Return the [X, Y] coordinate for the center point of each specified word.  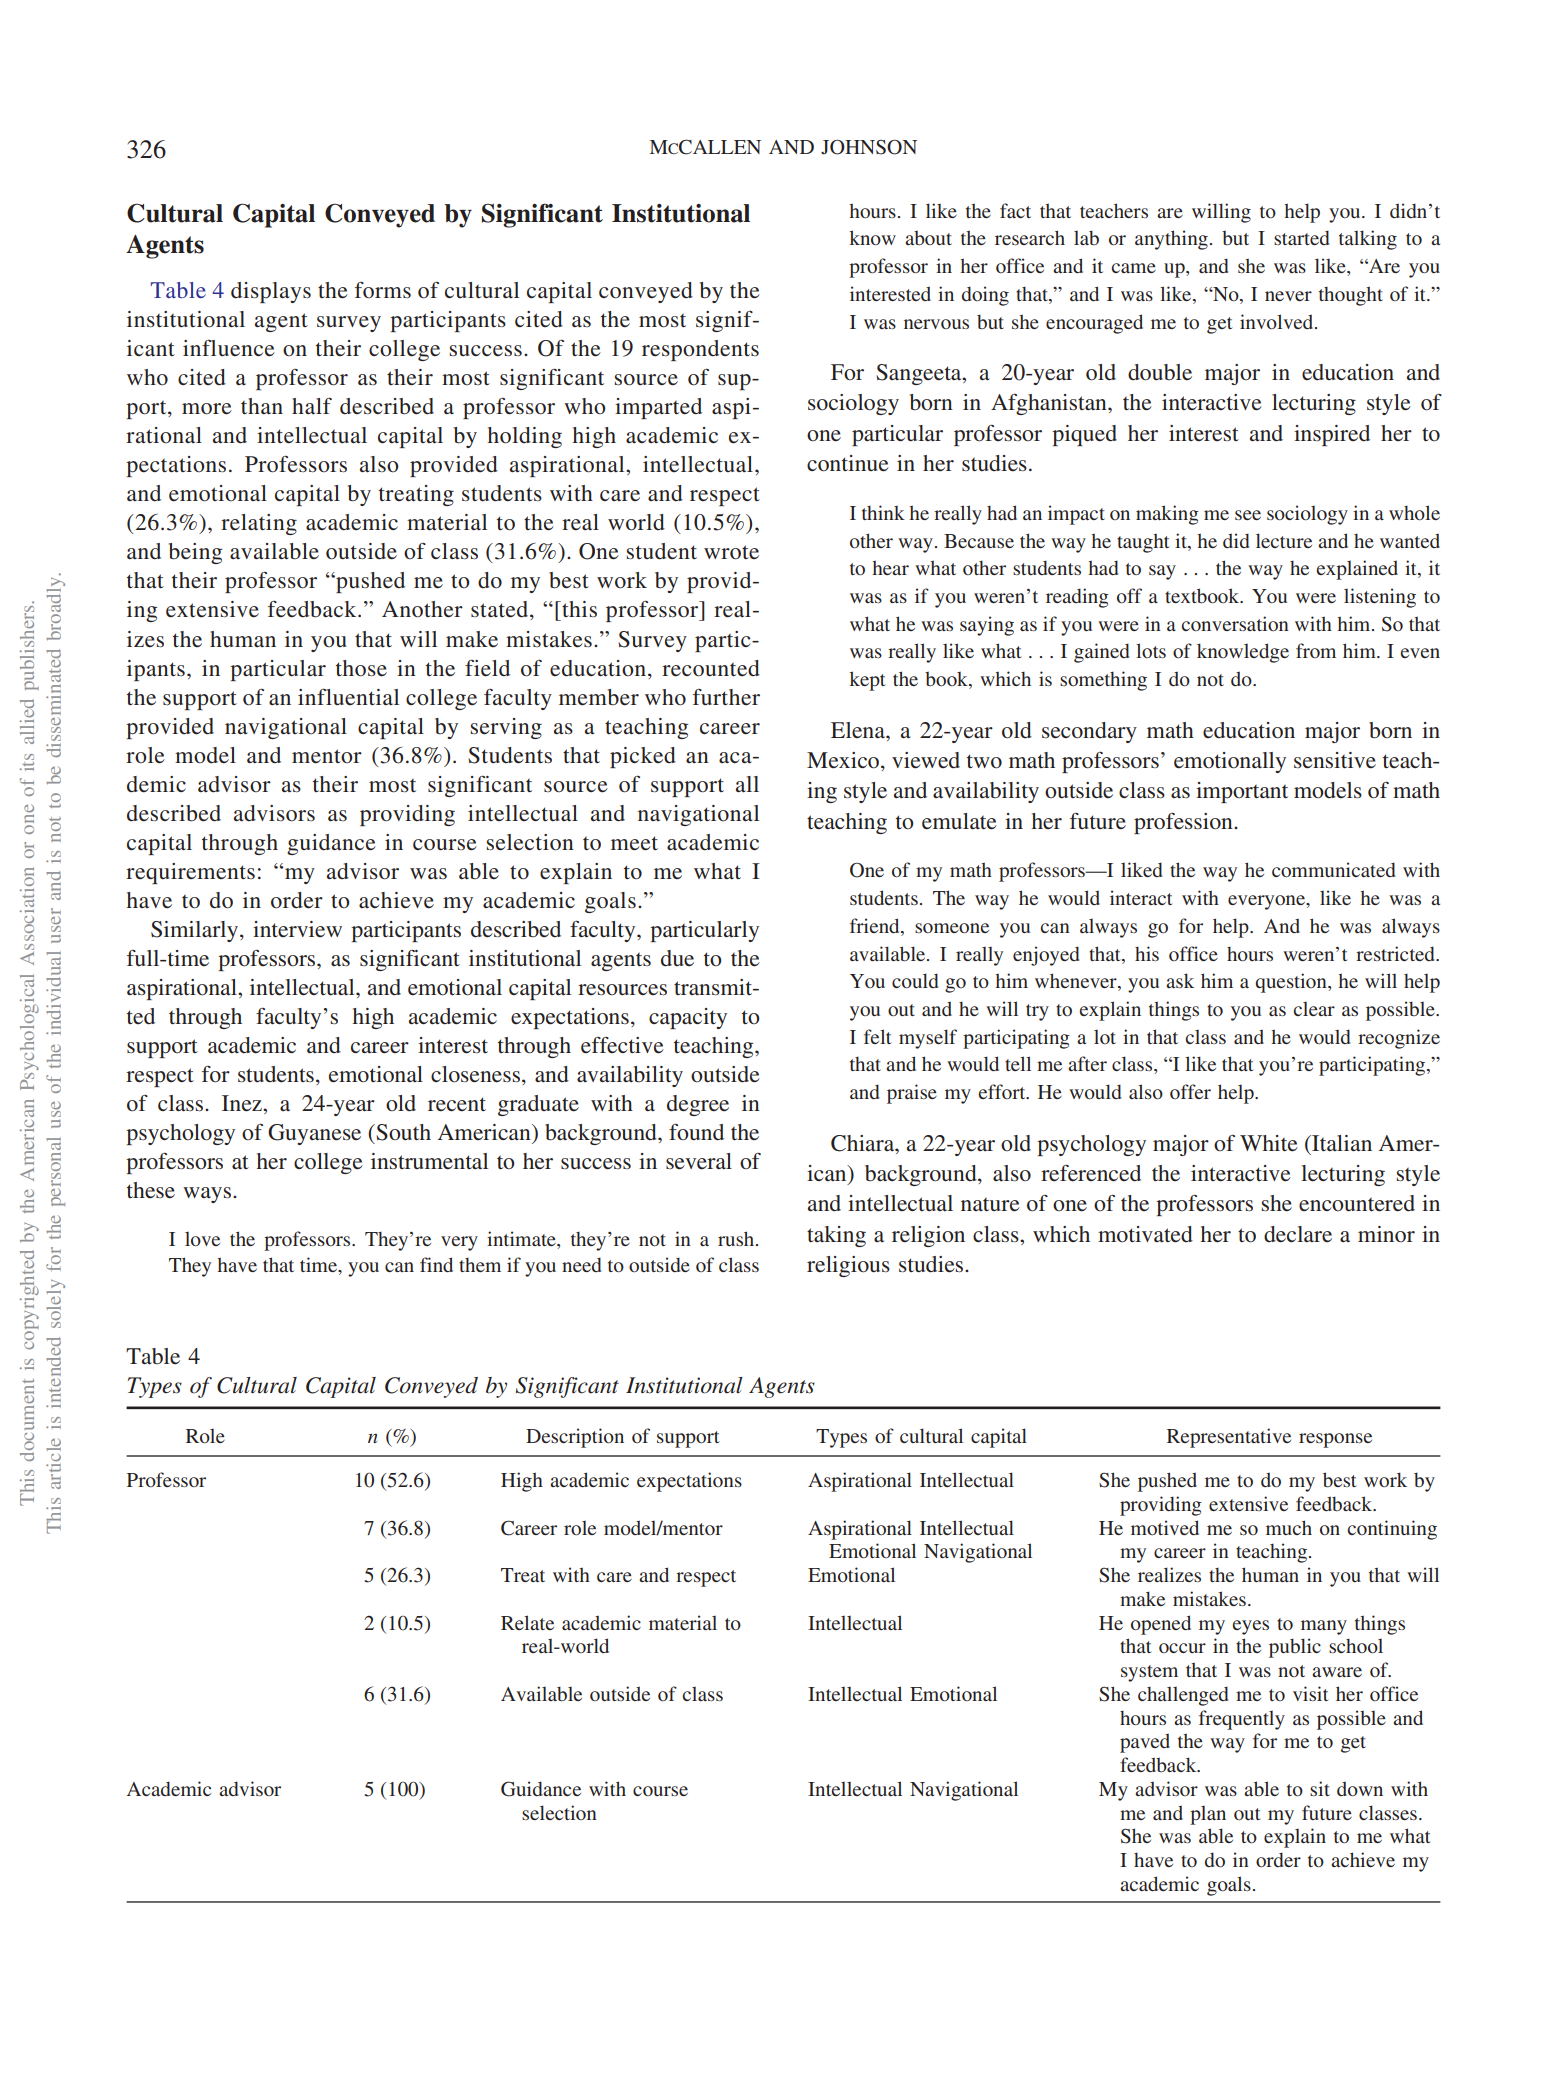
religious [848, 1266]
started [1301, 237]
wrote [731, 552]
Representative [1229, 1438]
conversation [1235, 623]
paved [1145, 1743]
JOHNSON [869, 147]
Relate [527, 1622]
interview [297, 929]
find [436, 1264]
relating [259, 524]
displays [271, 292]
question [1292, 983]
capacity [688, 1018]
